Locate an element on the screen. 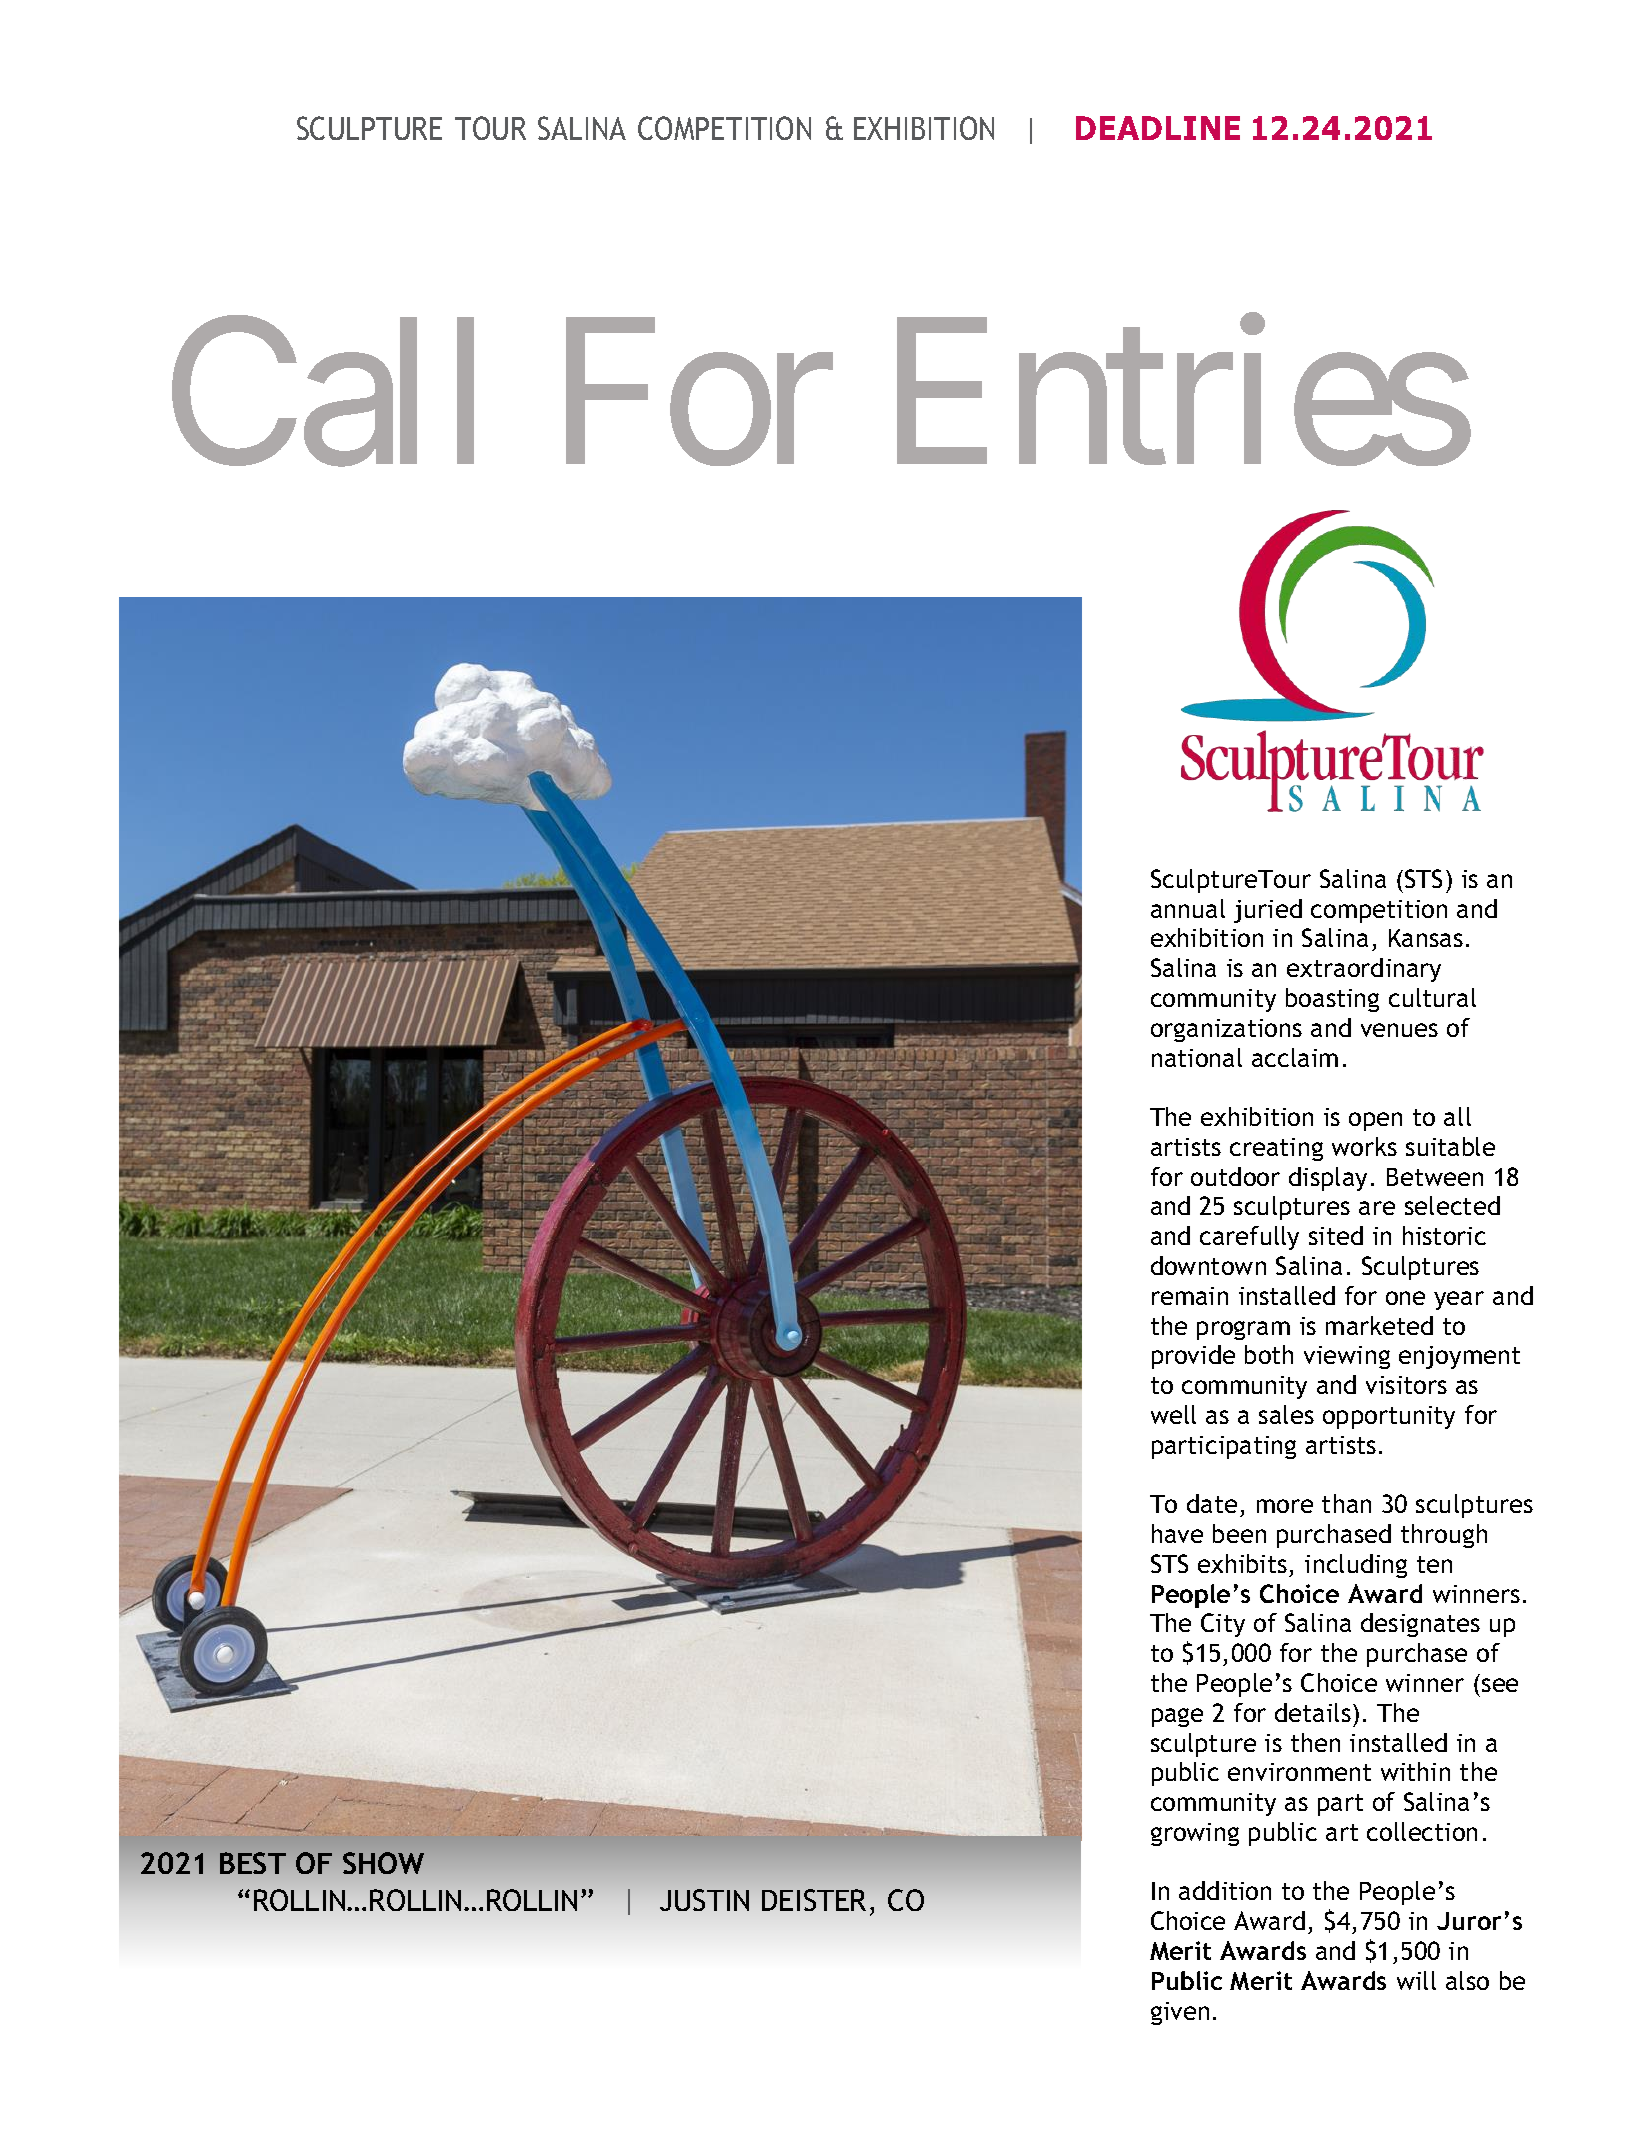 This screenshot has height=2138, width=1652. DEADLINE is located at coordinates (1158, 128).
